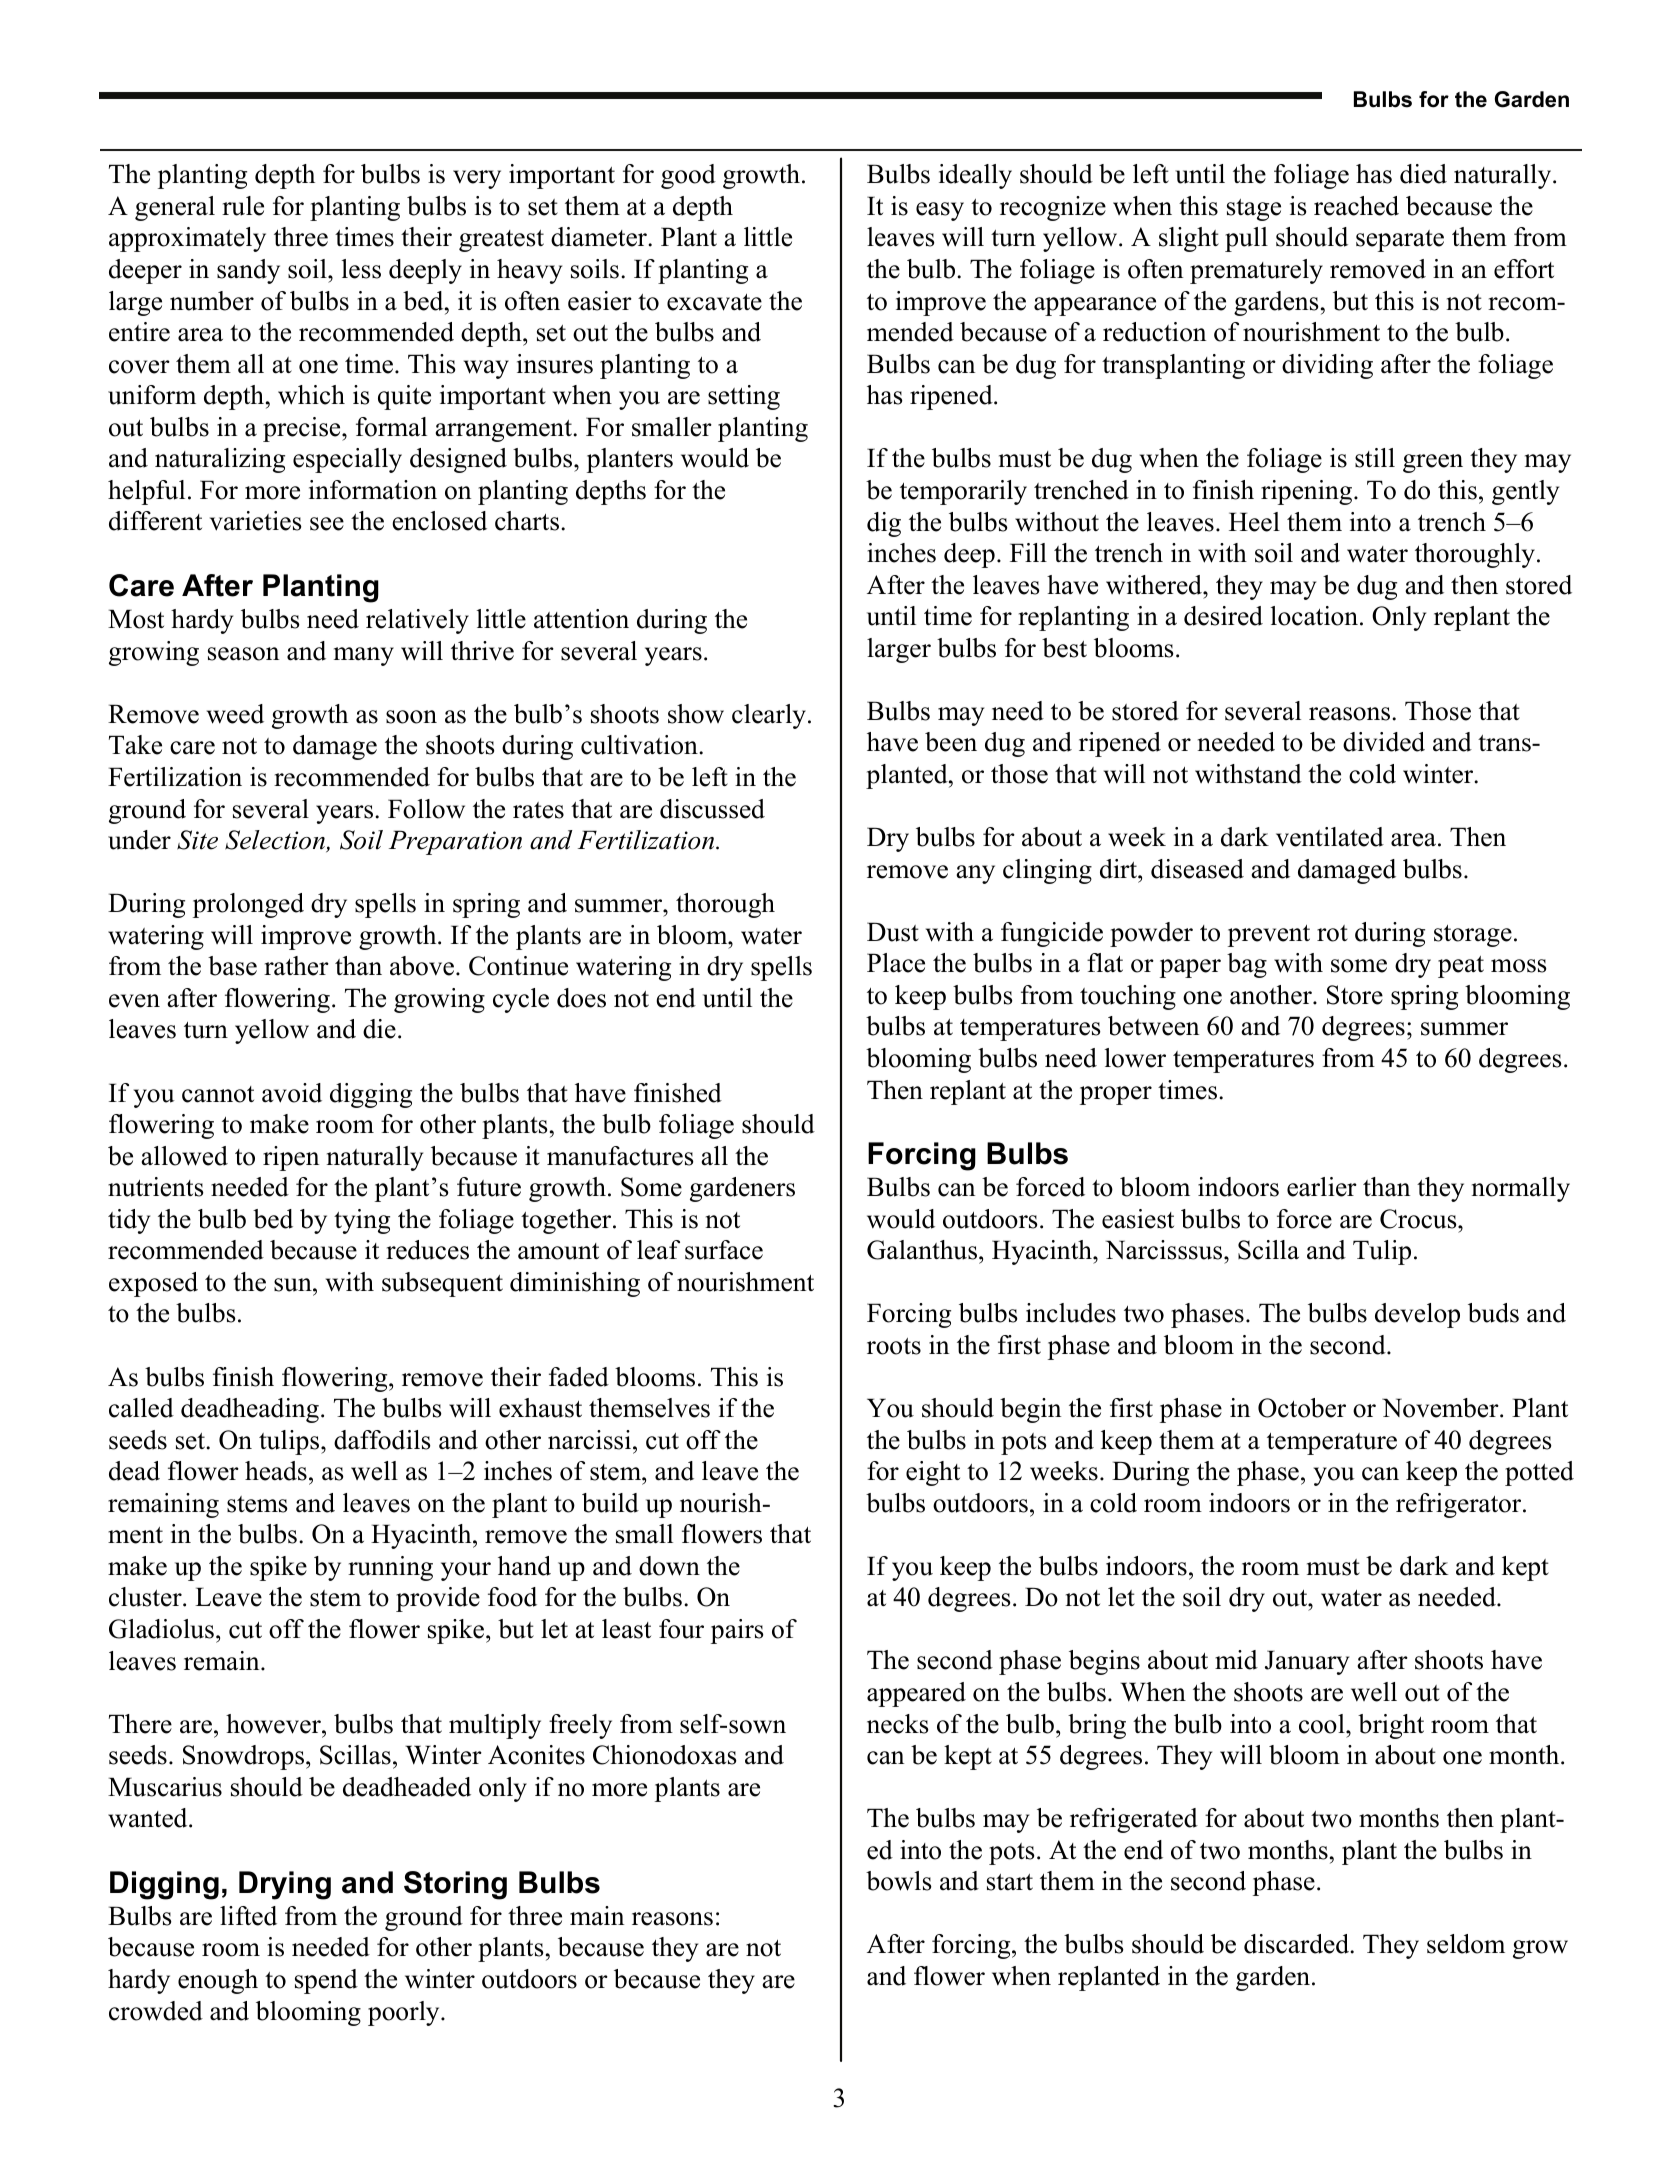 Image resolution: width=1679 pixels, height=2173 pixels. What do you see at coordinates (1298, 1944) in the screenshot?
I see `discarded` at bounding box center [1298, 1944].
